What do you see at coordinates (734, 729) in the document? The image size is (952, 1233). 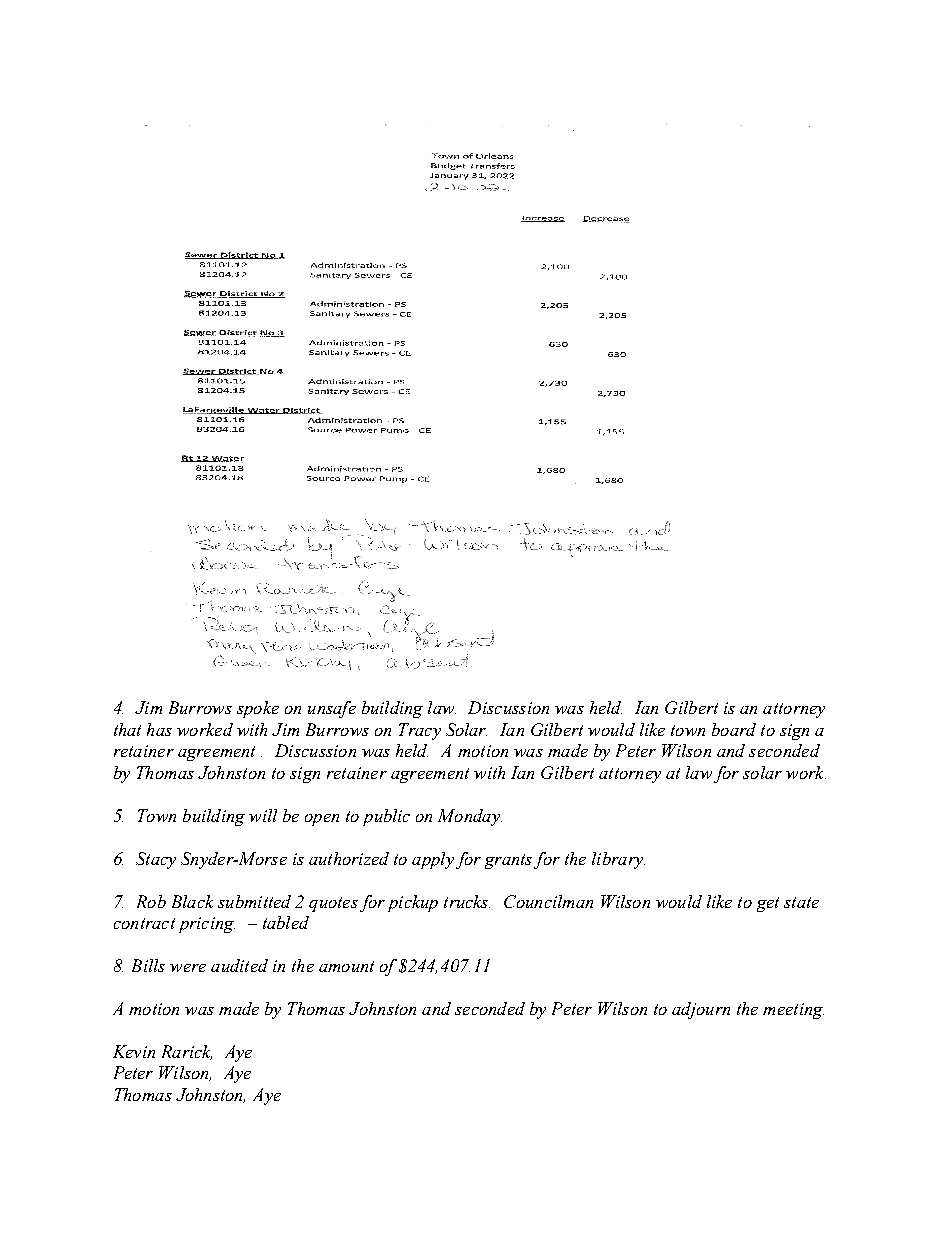 I see `board` at bounding box center [734, 729].
